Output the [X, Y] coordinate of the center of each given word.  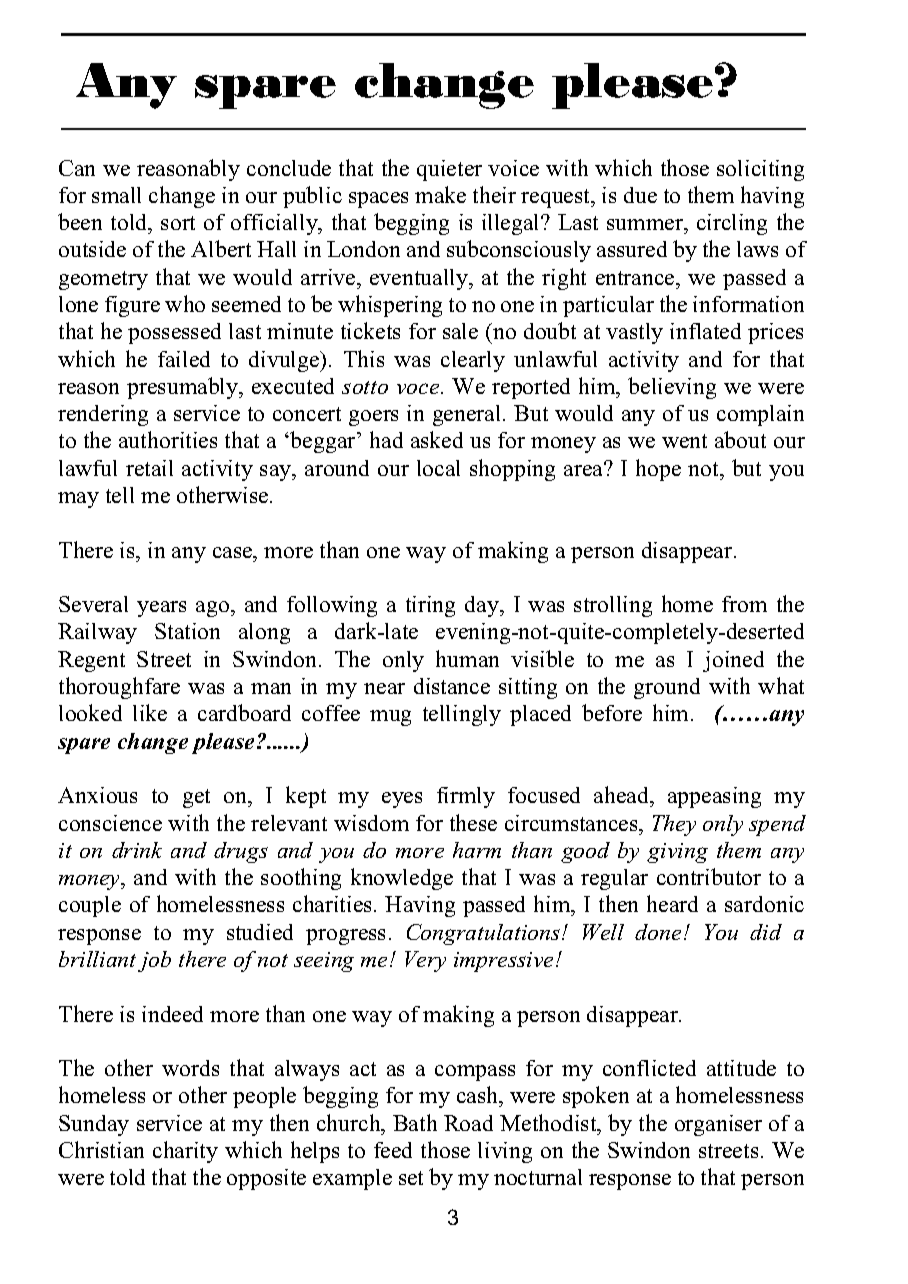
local [438, 468]
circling [732, 224]
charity [185, 1152]
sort [178, 223]
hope [658, 470]
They [674, 825]
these [473, 822]
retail [149, 468]
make [440, 194]
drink [137, 850]
